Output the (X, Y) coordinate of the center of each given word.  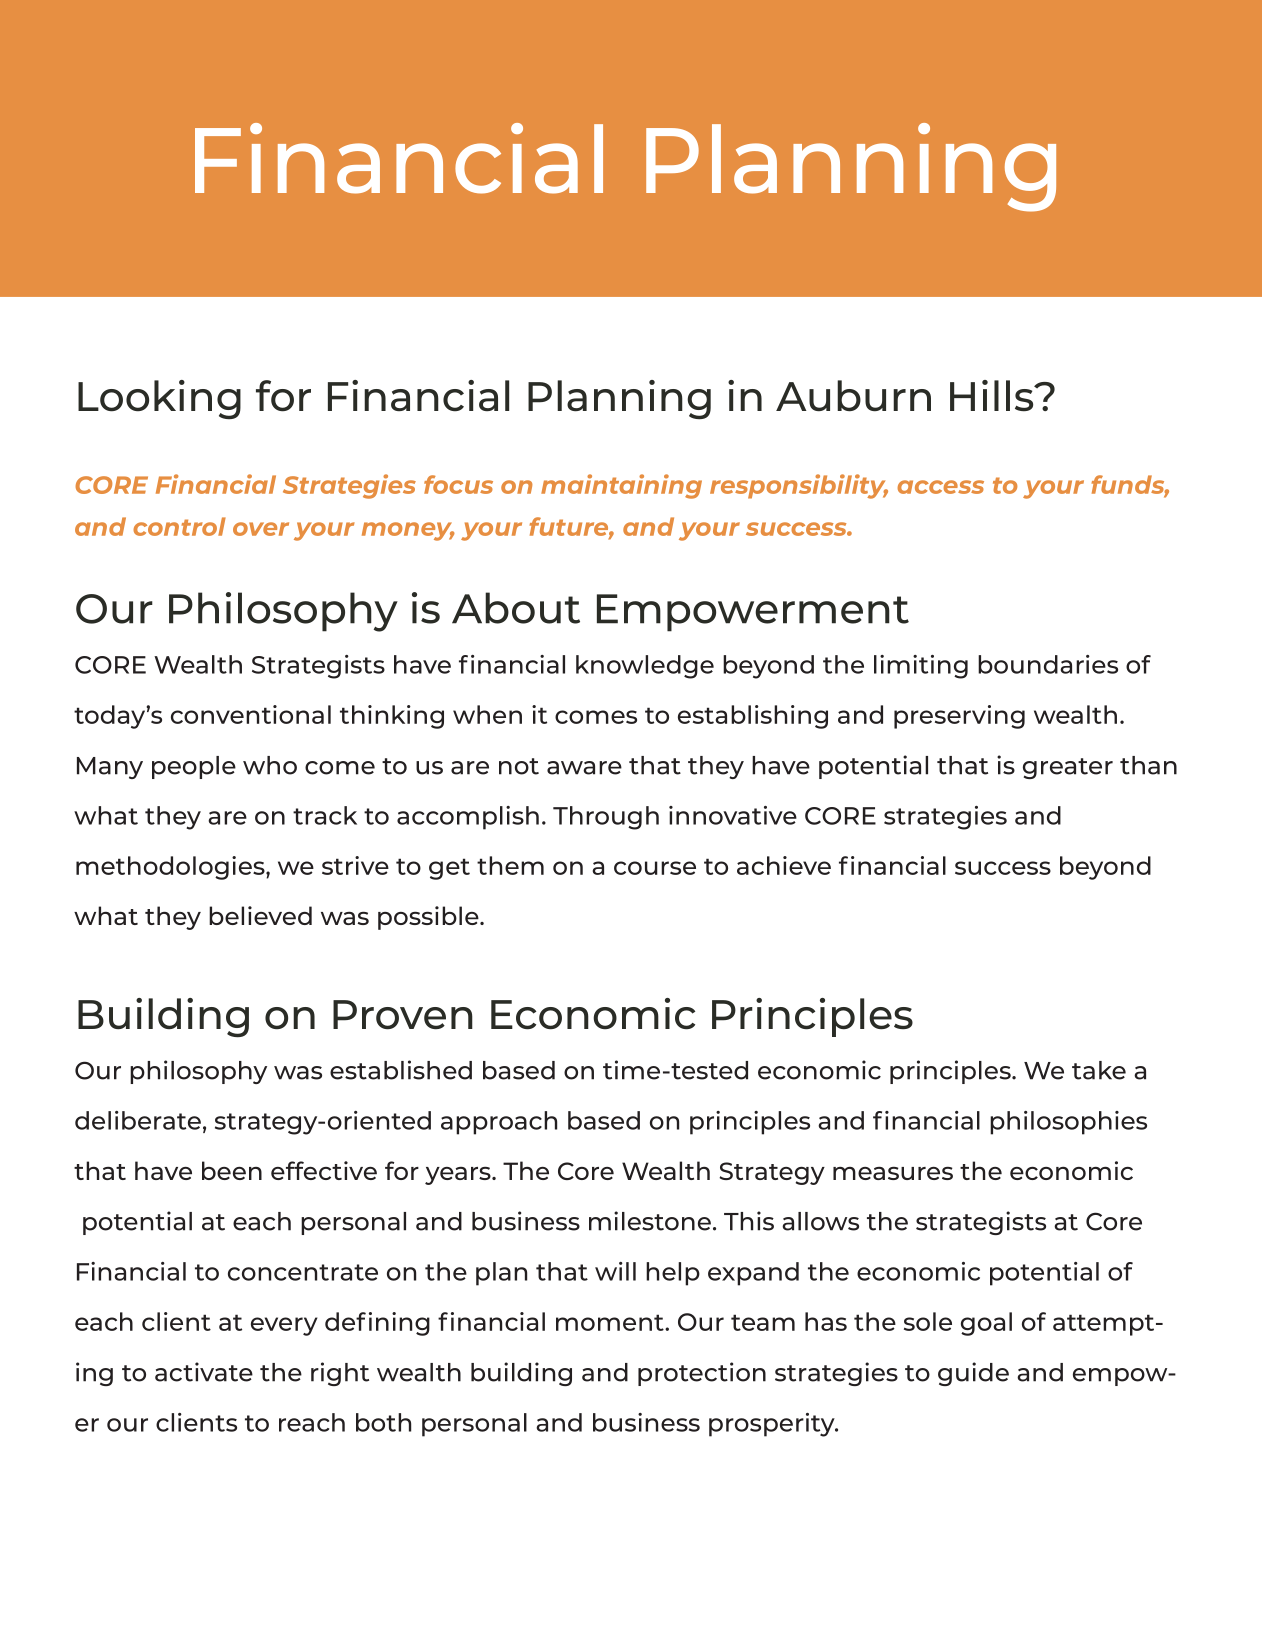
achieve (784, 865)
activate (204, 1372)
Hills (993, 396)
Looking (159, 399)
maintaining (621, 486)
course (655, 868)
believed (260, 915)
